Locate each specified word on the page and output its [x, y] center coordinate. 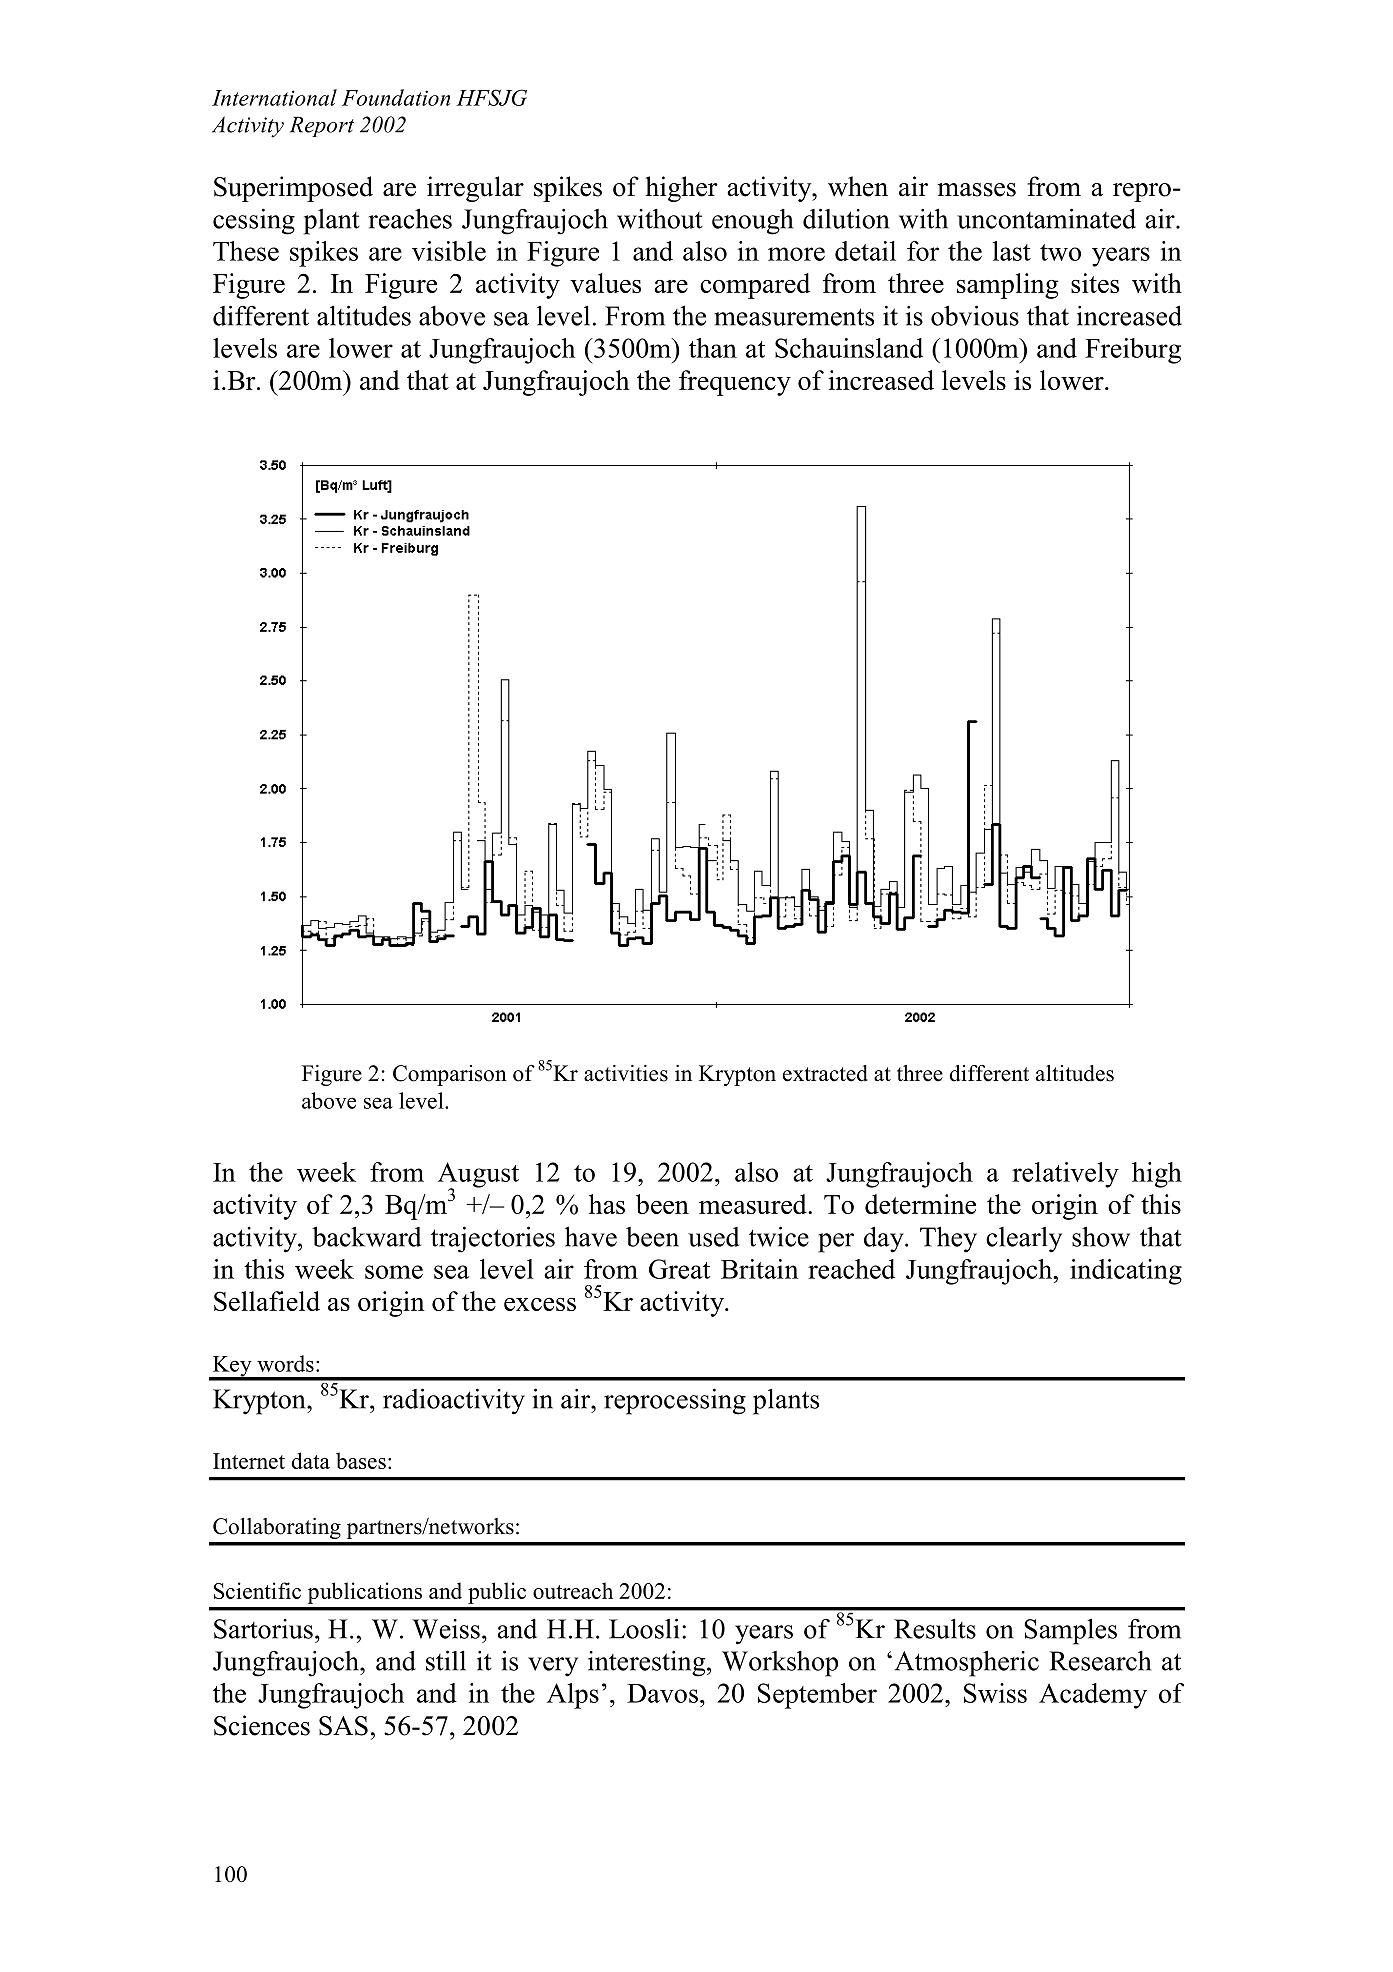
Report [322, 126]
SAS [343, 1726]
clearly [1024, 1240]
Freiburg [1133, 351]
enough [752, 222]
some [394, 1272]
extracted [825, 1073]
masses [976, 190]
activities [626, 1073]
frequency [735, 383]
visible [449, 251]
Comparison [450, 1075]
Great [679, 1269]
